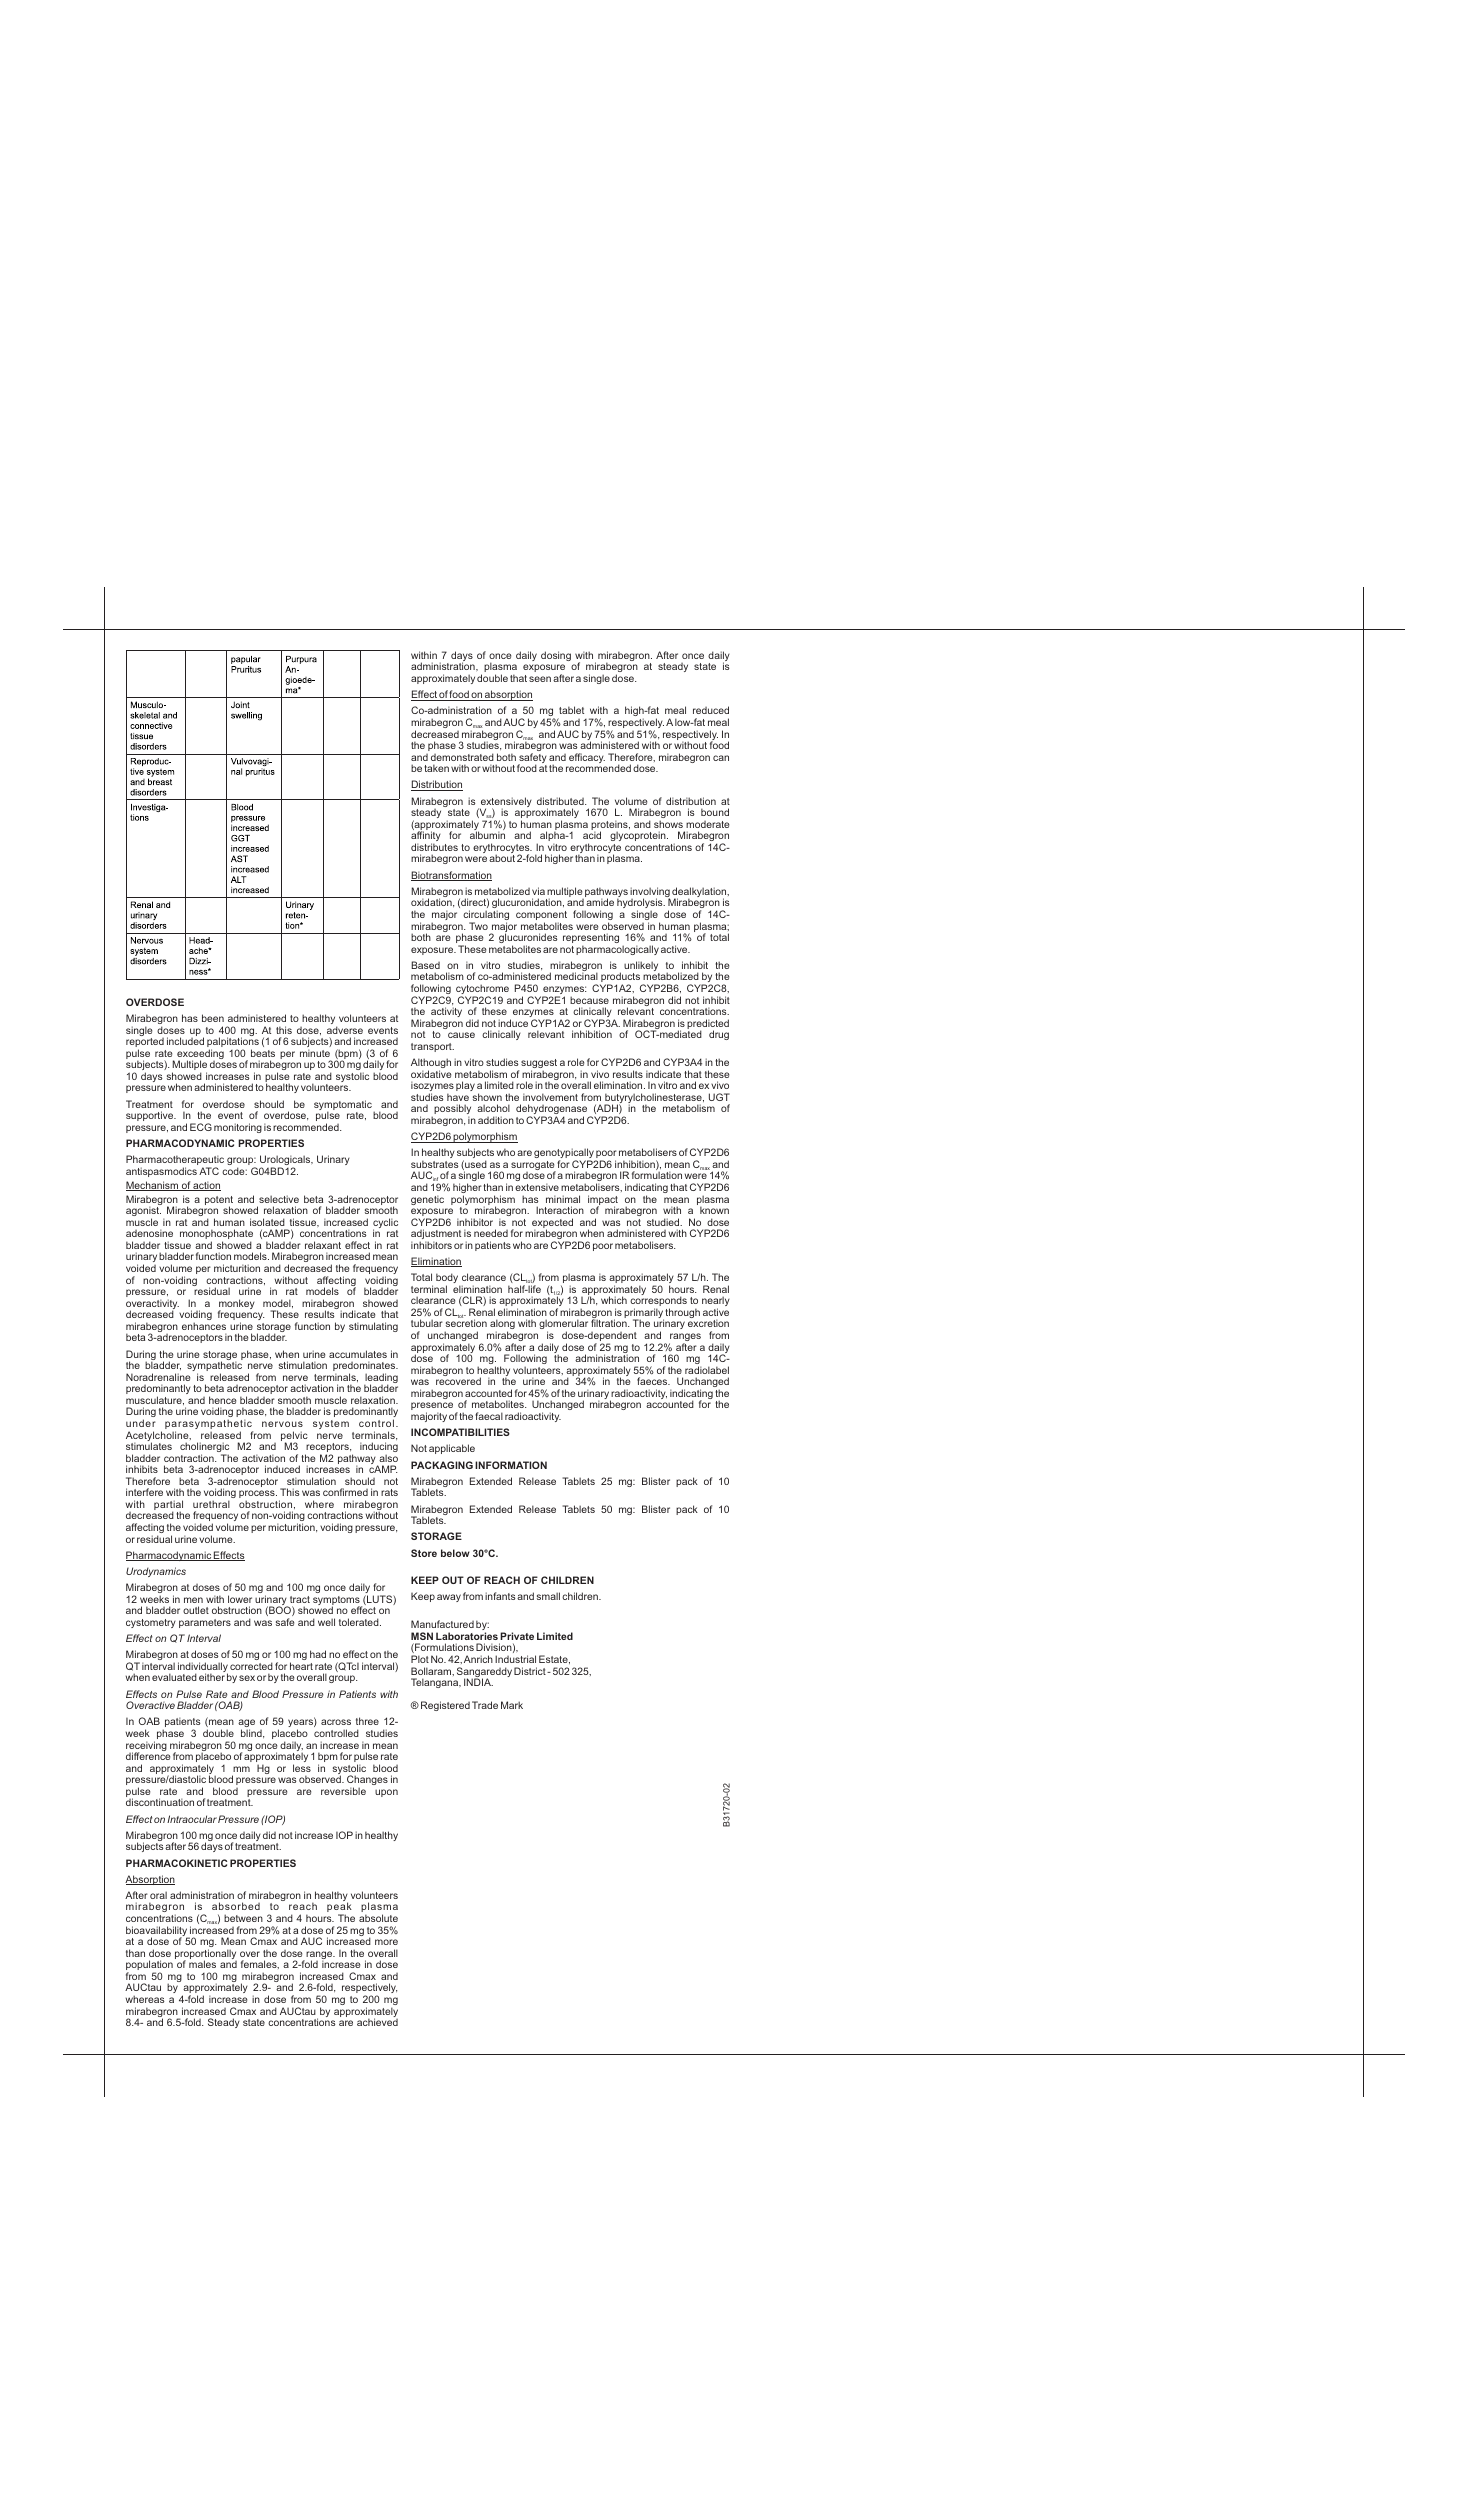 Image resolution: width=1468 pixels, height=2516 pixels. Describe the element at coordinates (512, 1705) in the screenshot. I see `Mark` at that location.
